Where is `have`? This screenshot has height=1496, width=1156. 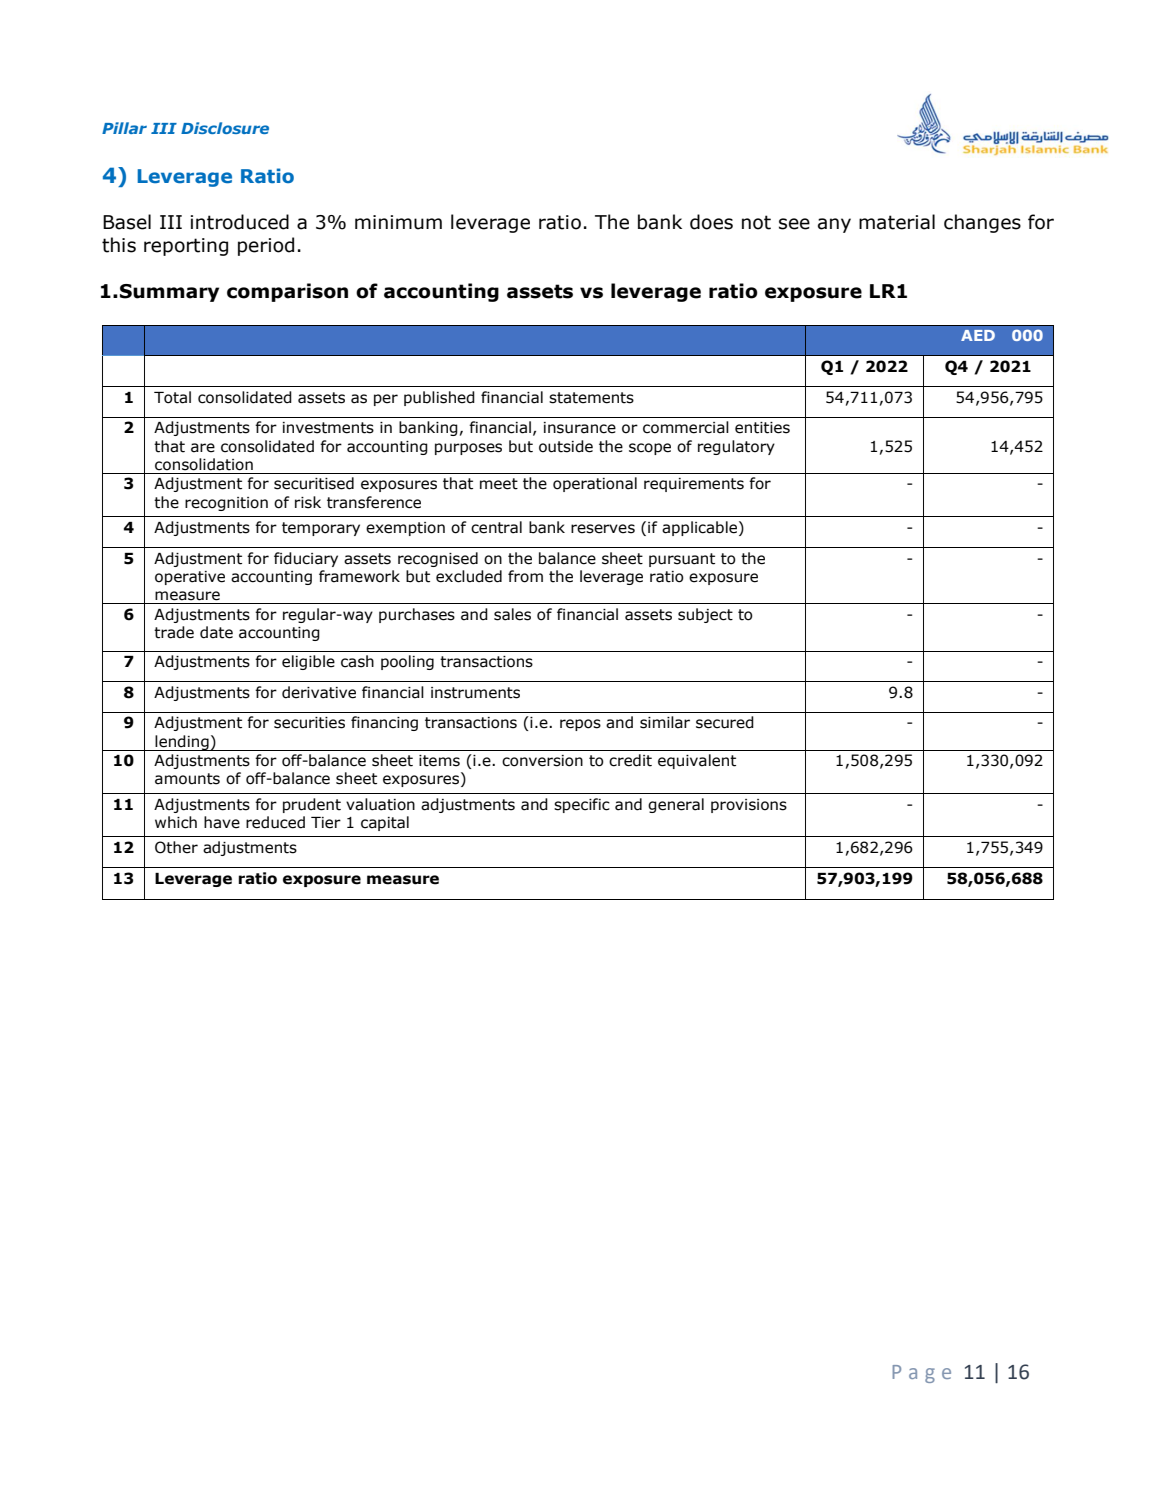 have is located at coordinates (222, 822).
